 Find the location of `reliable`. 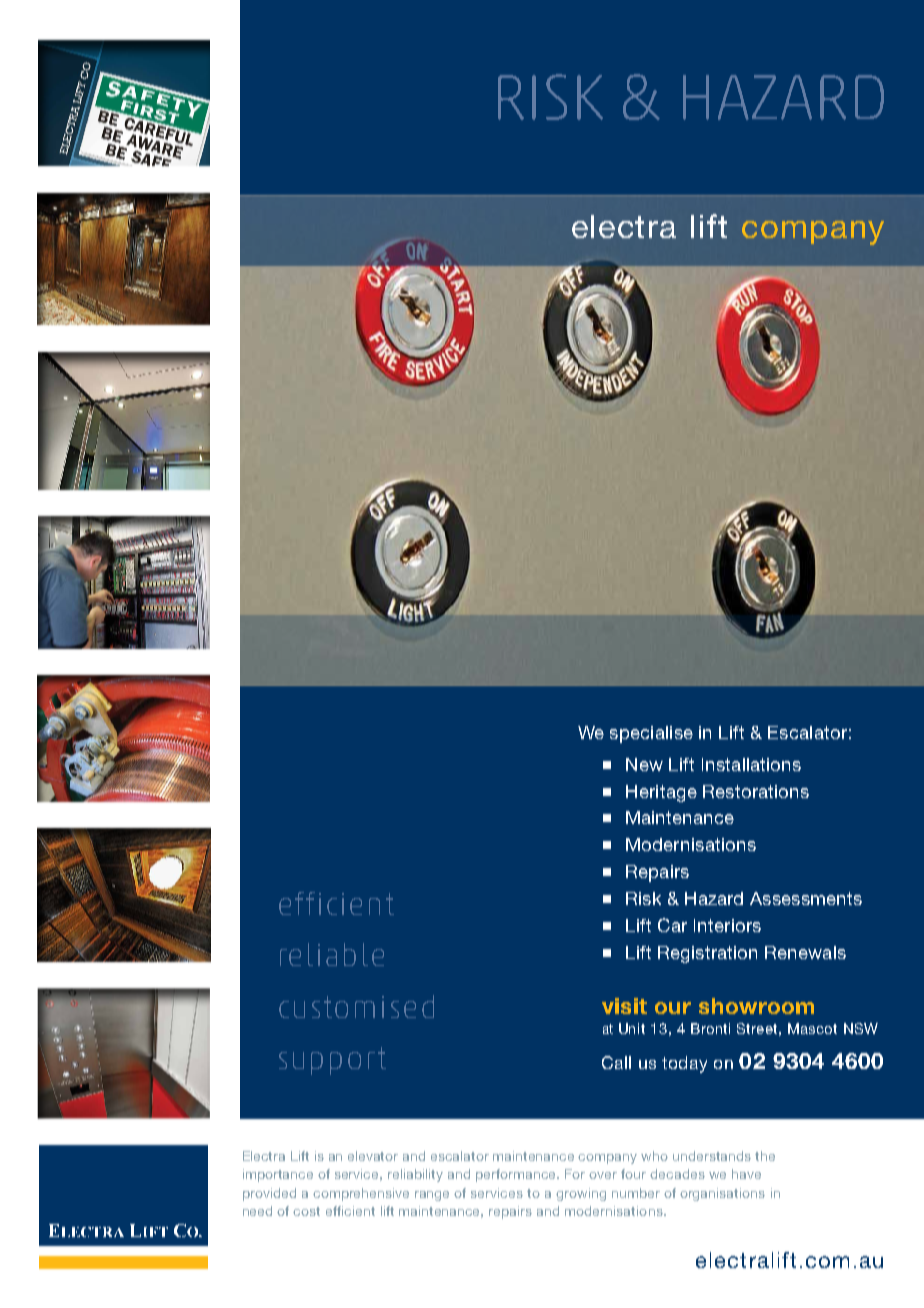

reliable is located at coordinates (332, 954).
